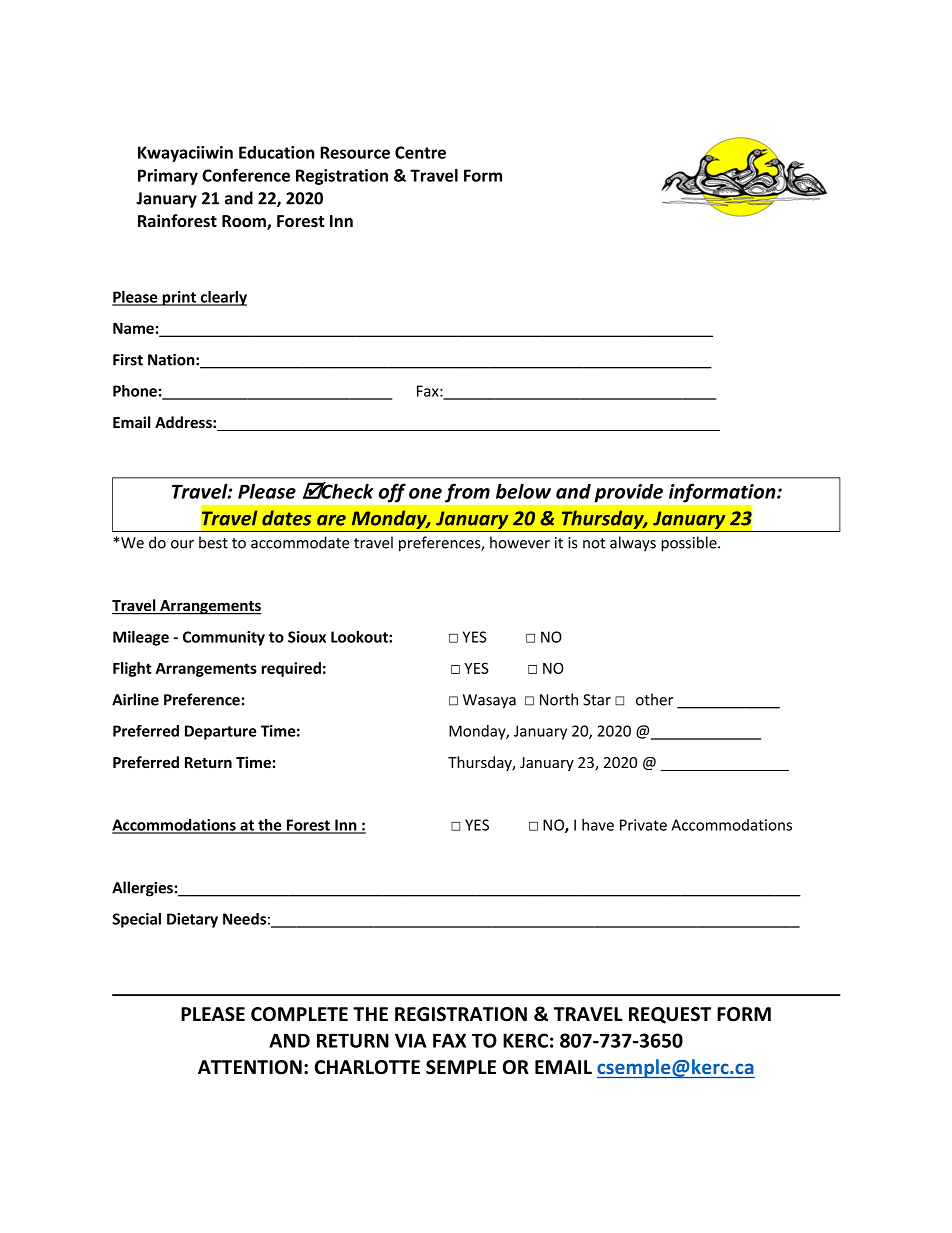  What do you see at coordinates (629, 493) in the screenshot?
I see `provide` at bounding box center [629, 493].
